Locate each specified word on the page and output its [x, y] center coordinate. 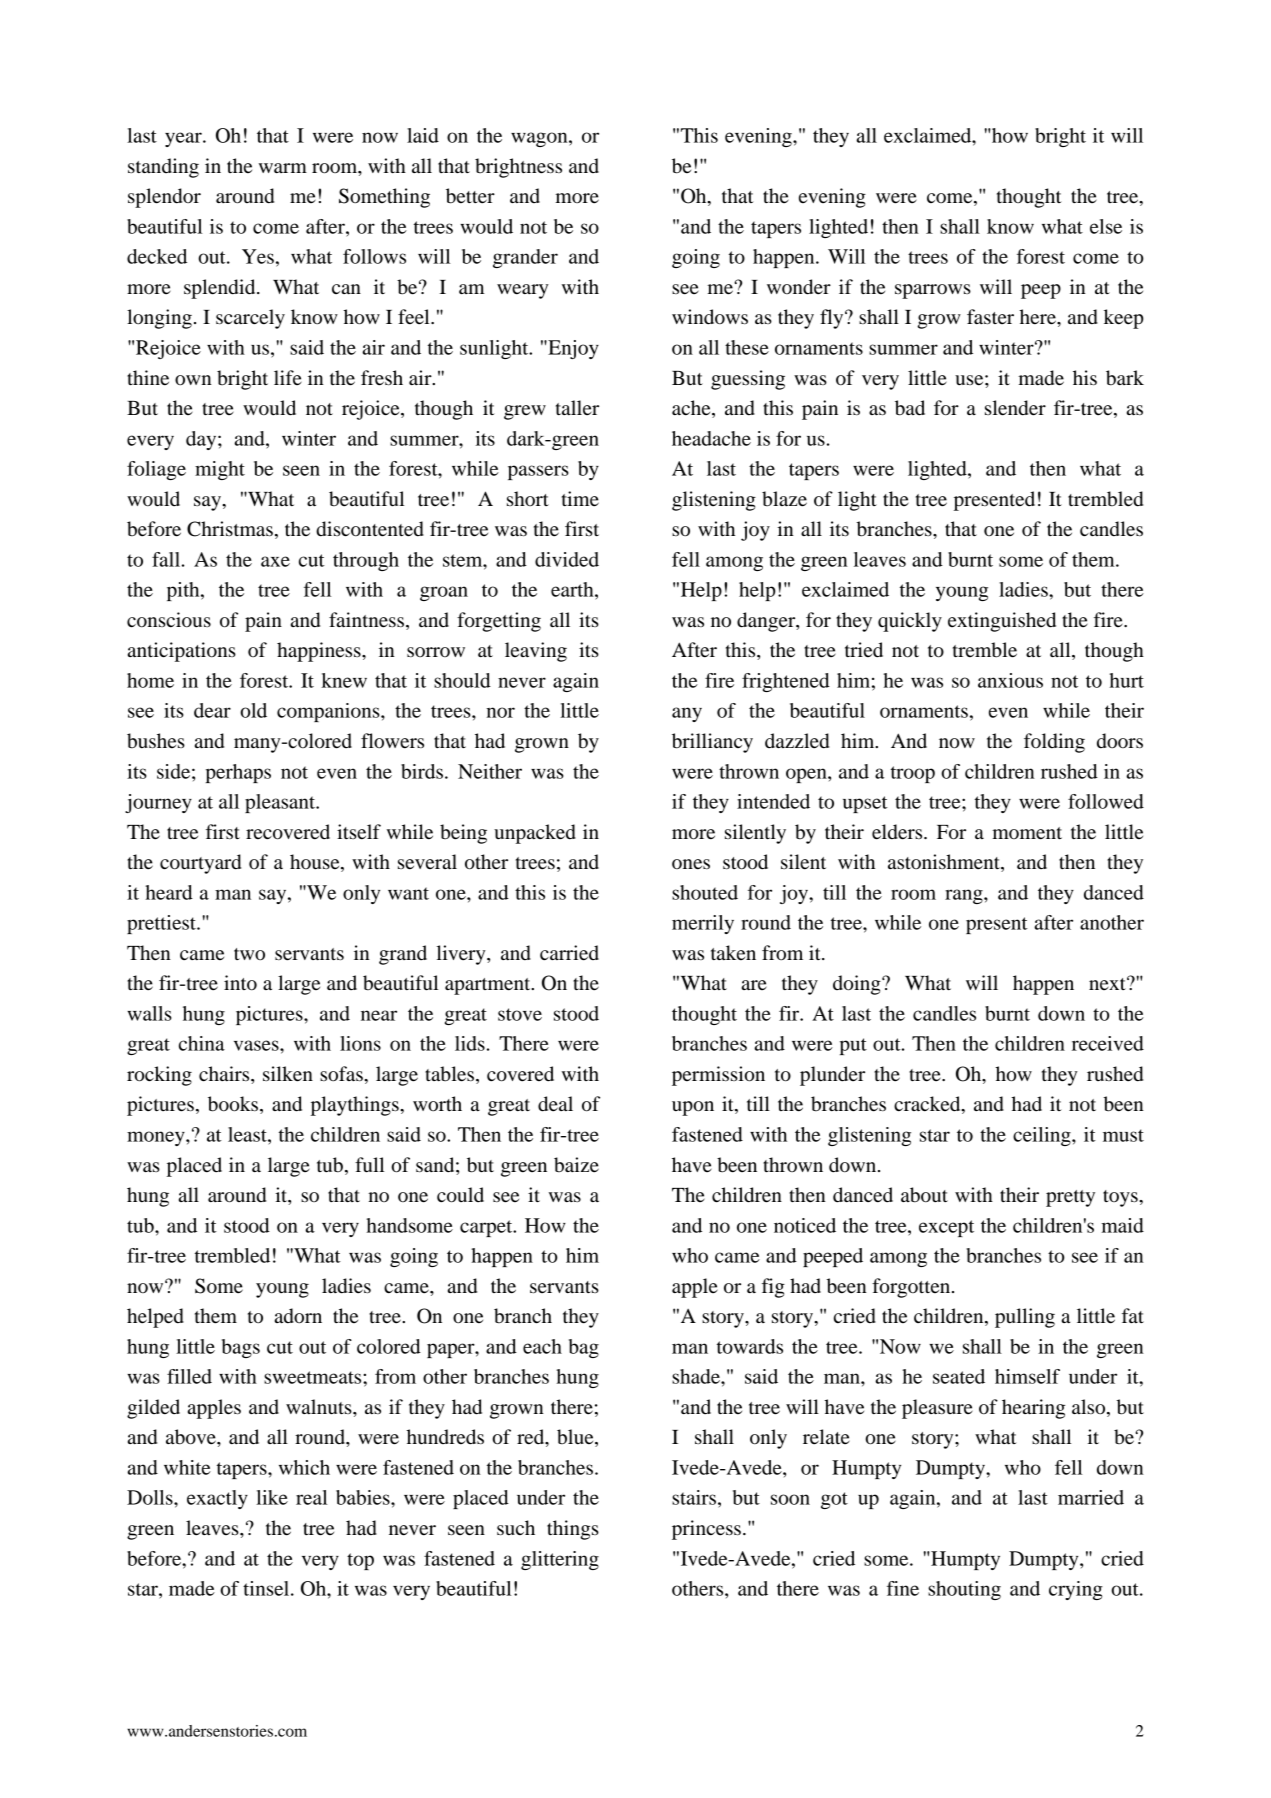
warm [283, 168]
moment [1027, 833]
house [316, 863]
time [580, 499]
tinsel [267, 1588]
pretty [1070, 1198]
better [470, 196]
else [1106, 226]
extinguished [1002, 622]
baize [576, 1165]
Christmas [230, 529]
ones [691, 864]
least [248, 1134]
